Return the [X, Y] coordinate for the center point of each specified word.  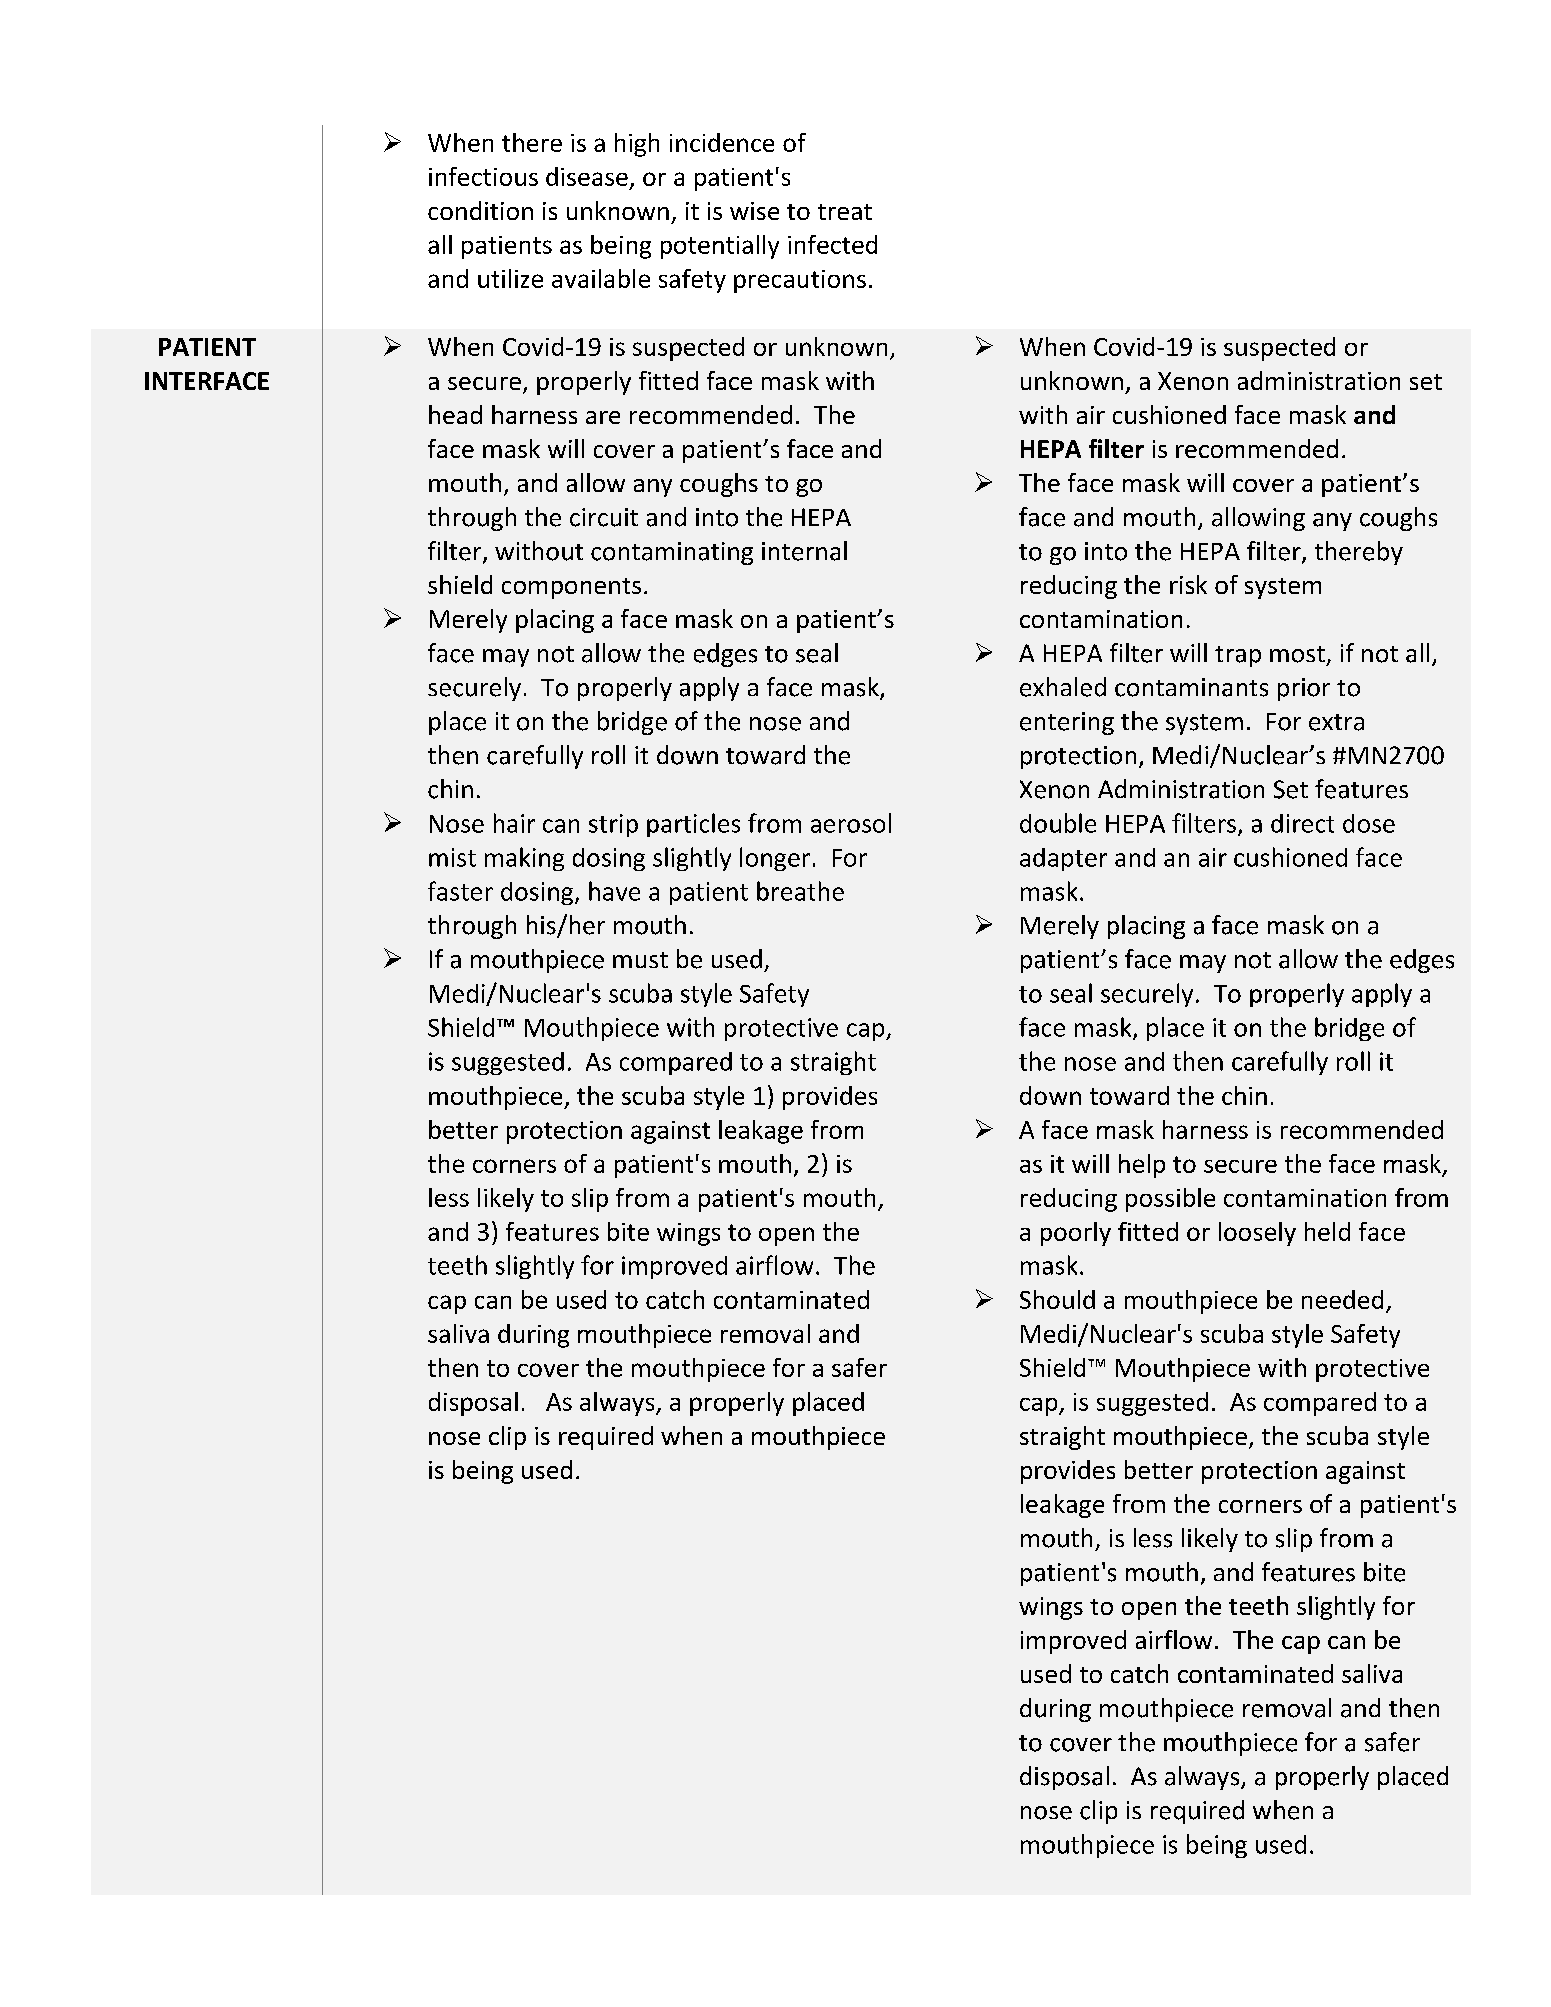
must [640, 960]
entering [1067, 723]
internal [804, 551]
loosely [1257, 1234]
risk [1188, 584]
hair [514, 823]
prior [1304, 689]
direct [1302, 823]
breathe [800, 891]
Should [1057, 1299]
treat [845, 212]
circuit [604, 517]
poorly [1076, 1234]
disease [587, 176]
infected [832, 244]
